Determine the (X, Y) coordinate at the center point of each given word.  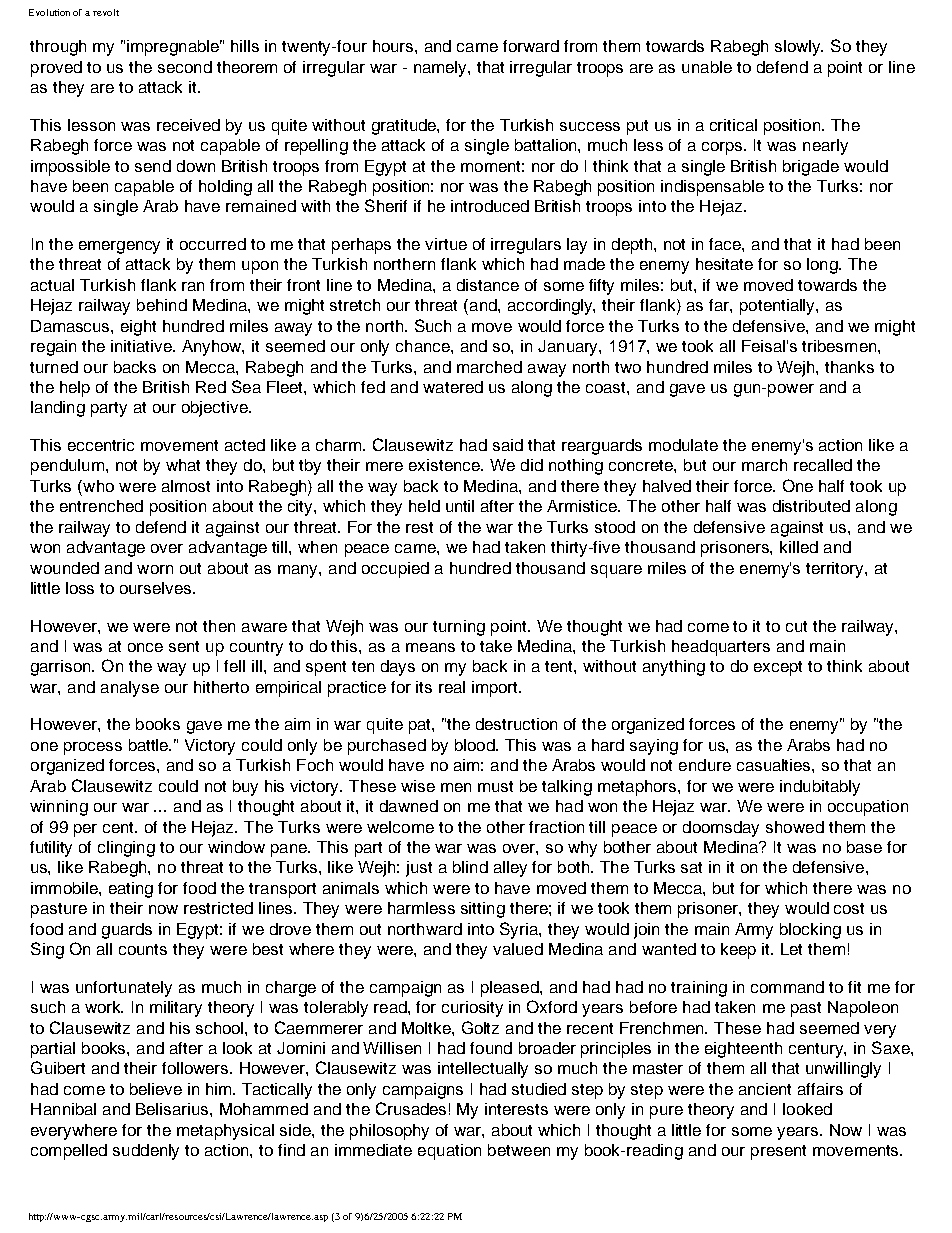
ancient (765, 1089)
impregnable (174, 48)
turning (459, 628)
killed (799, 547)
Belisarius (173, 1109)
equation (449, 1152)
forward (531, 46)
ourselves (157, 588)
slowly (799, 48)
